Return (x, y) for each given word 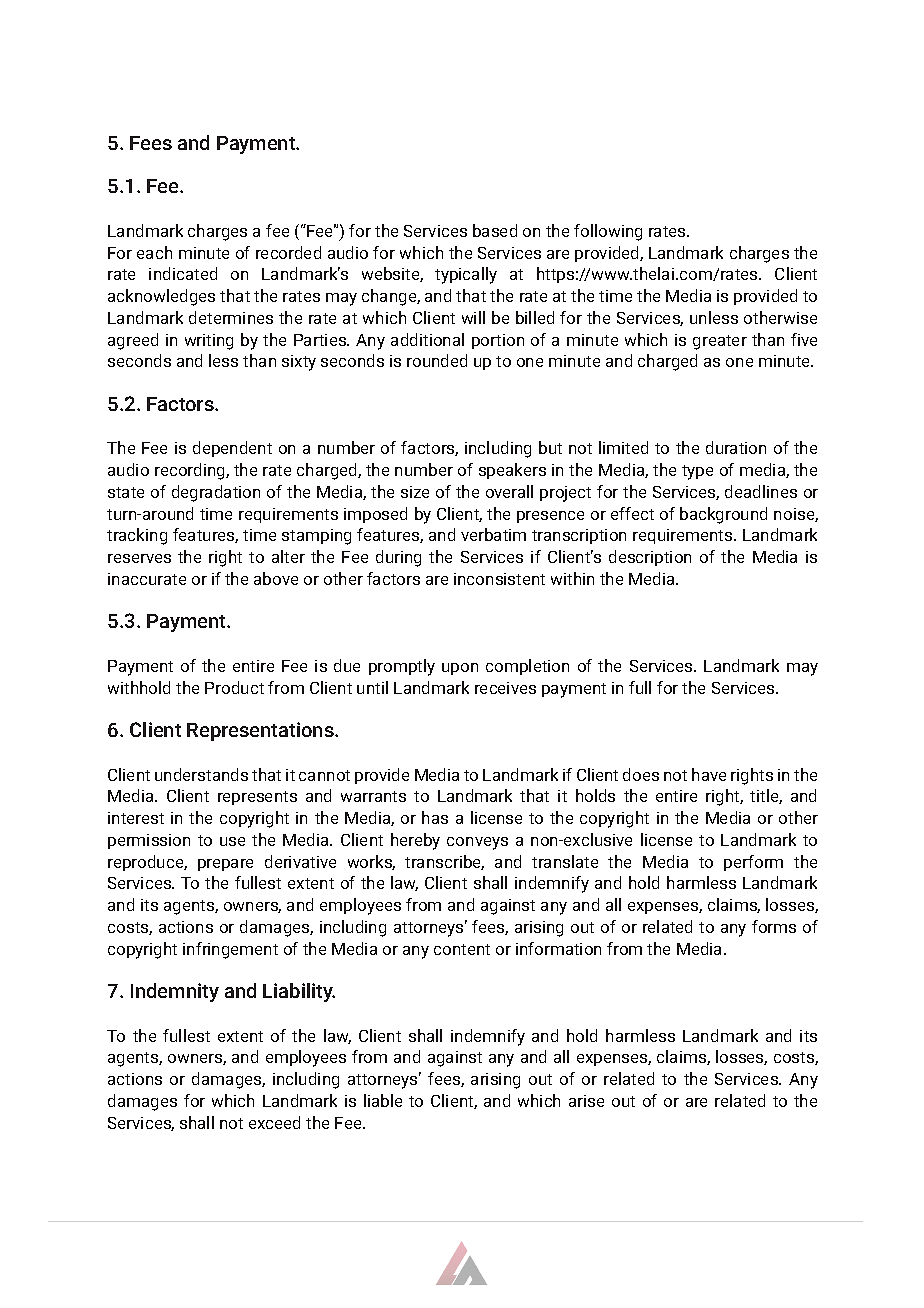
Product (234, 687)
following (608, 232)
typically (466, 275)
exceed (274, 1122)
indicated (183, 273)
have (709, 774)
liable (383, 1100)
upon (460, 669)
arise (586, 1101)
